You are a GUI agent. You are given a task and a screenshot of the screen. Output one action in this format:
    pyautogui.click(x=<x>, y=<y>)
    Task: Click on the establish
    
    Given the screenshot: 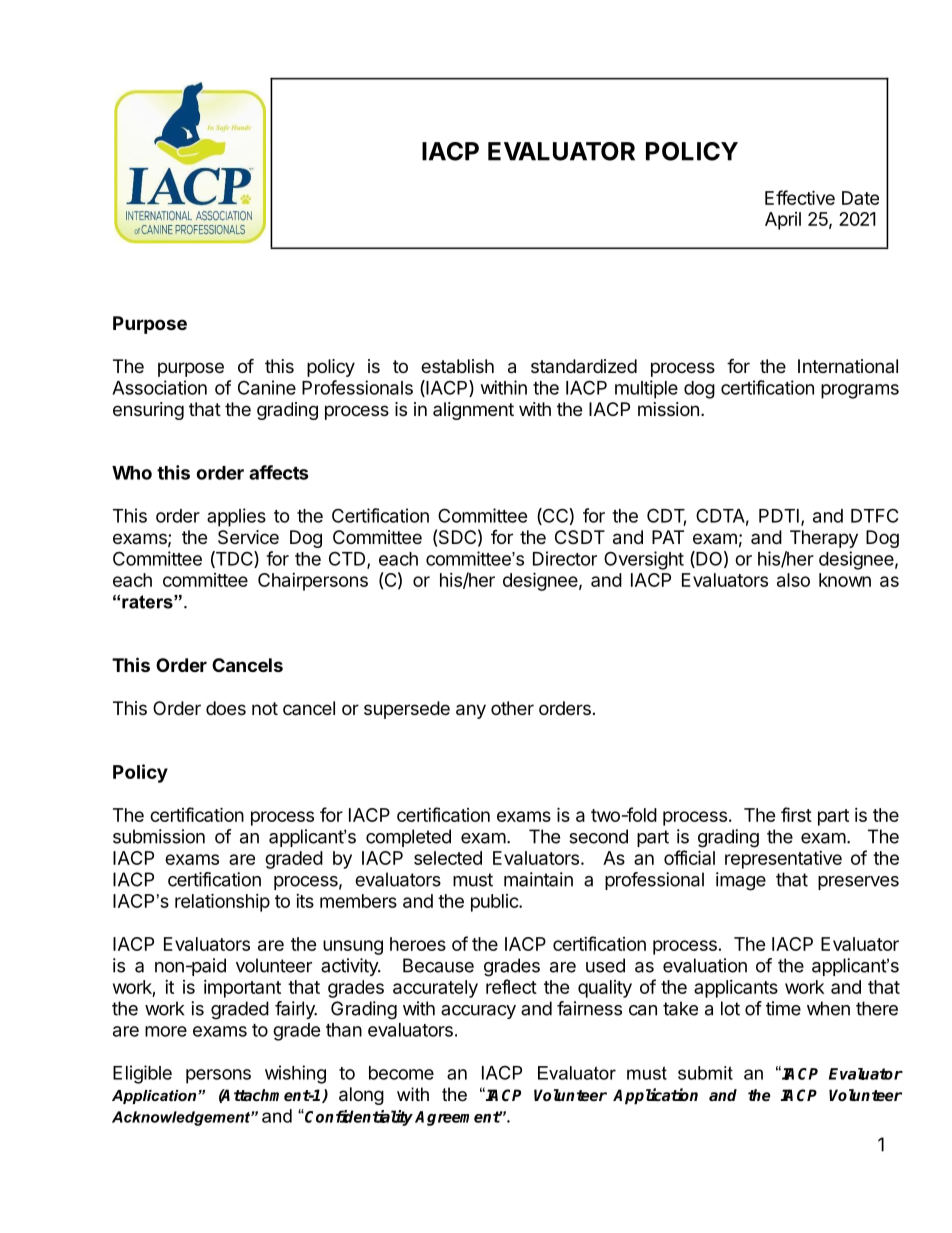 What is the action you would take?
    pyautogui.click(x=457, y=366)
